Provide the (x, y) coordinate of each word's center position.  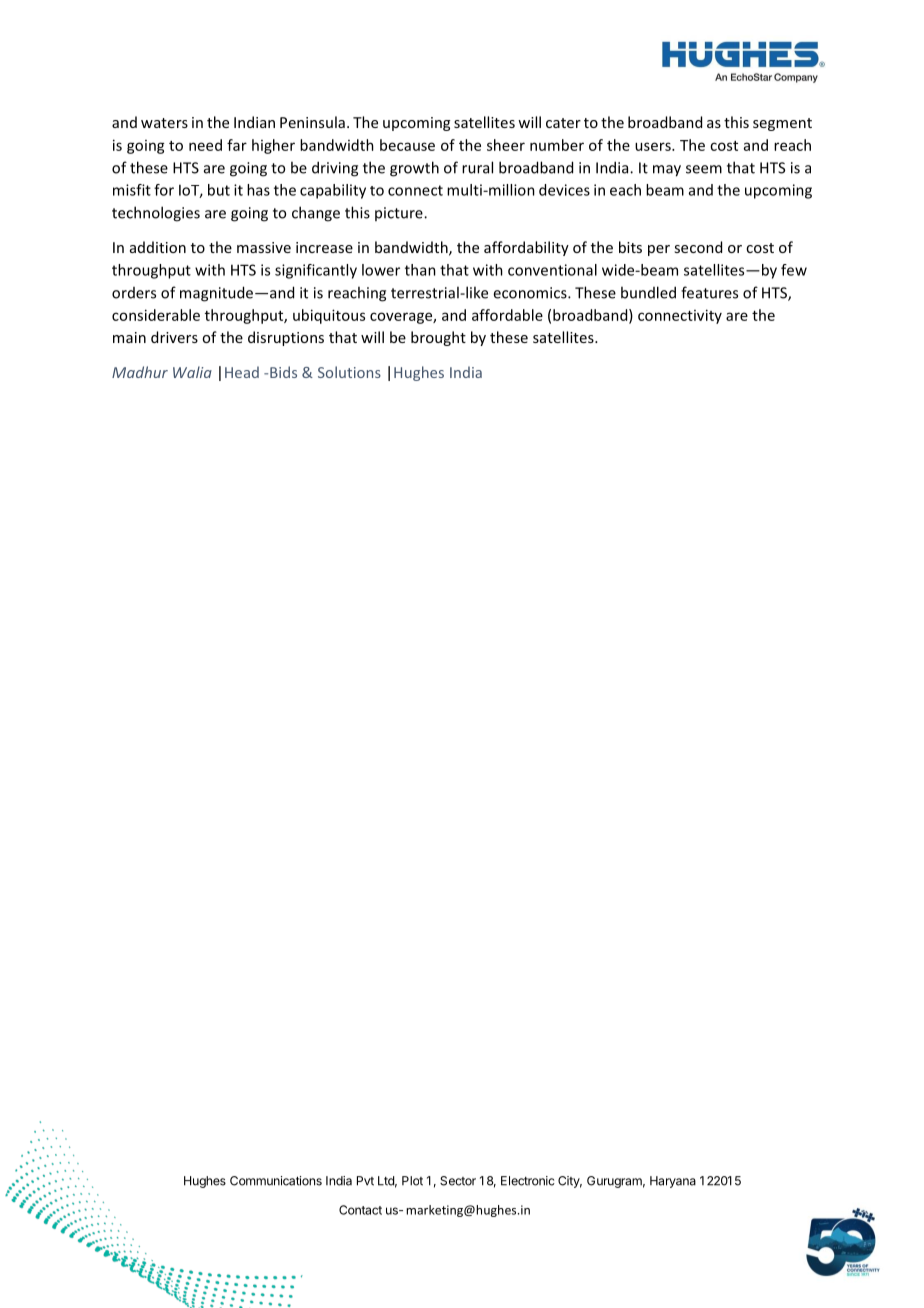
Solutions (349, 372)
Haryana (673, 1182)
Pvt (365, 1181)
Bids (283, 372)
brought (438, 338)
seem (704, 169)
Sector (458, 1181)
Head (242, 372)
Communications (276, 1181)
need (205, 145)
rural (477, 167)
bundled (648, 292)
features (709, 292)
